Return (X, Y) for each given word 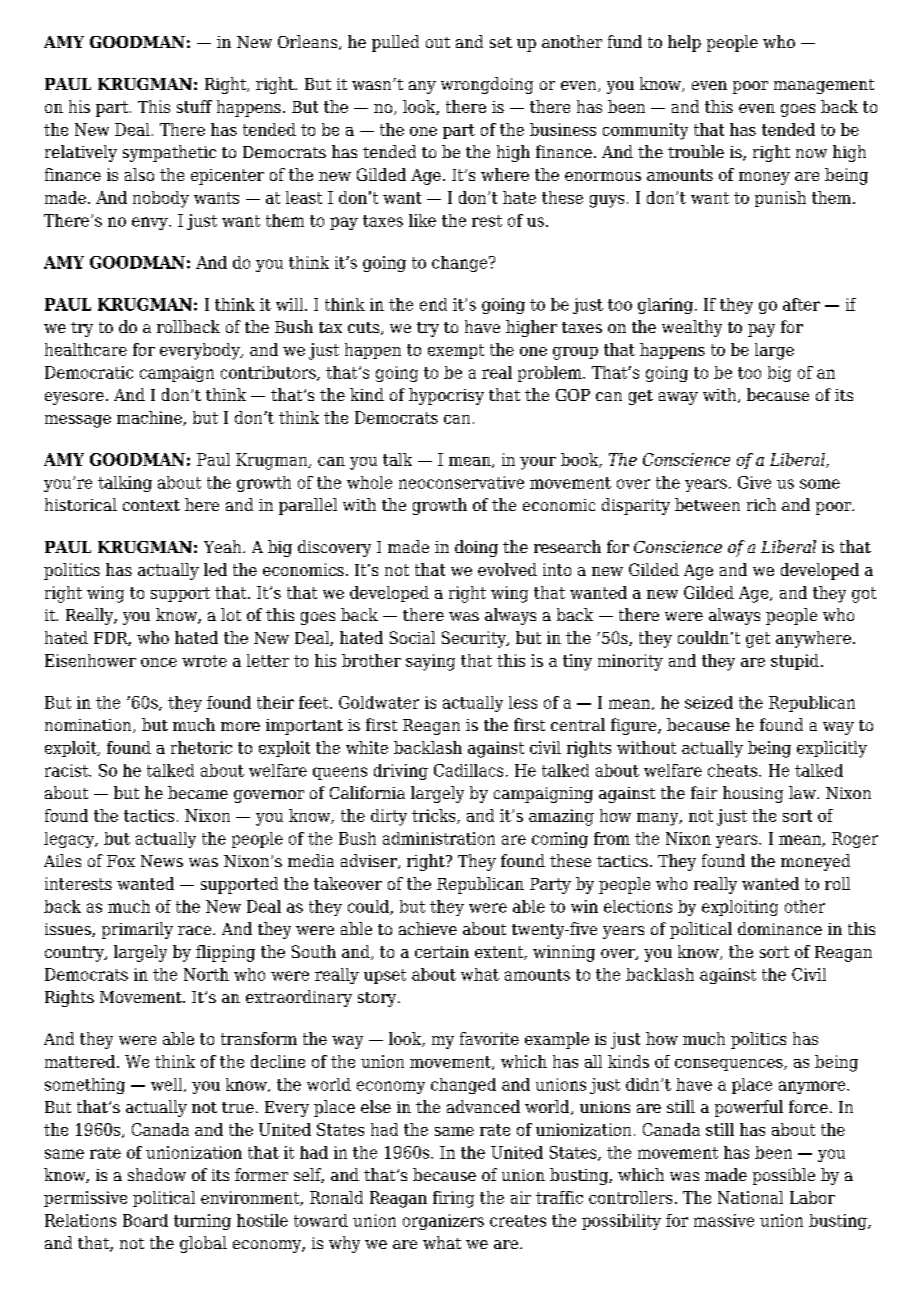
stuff (194, 106)
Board (145, 1220)
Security (475, 639)
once (159, 662)
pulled (395, 43)
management (824, 86)
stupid (795, 662)
